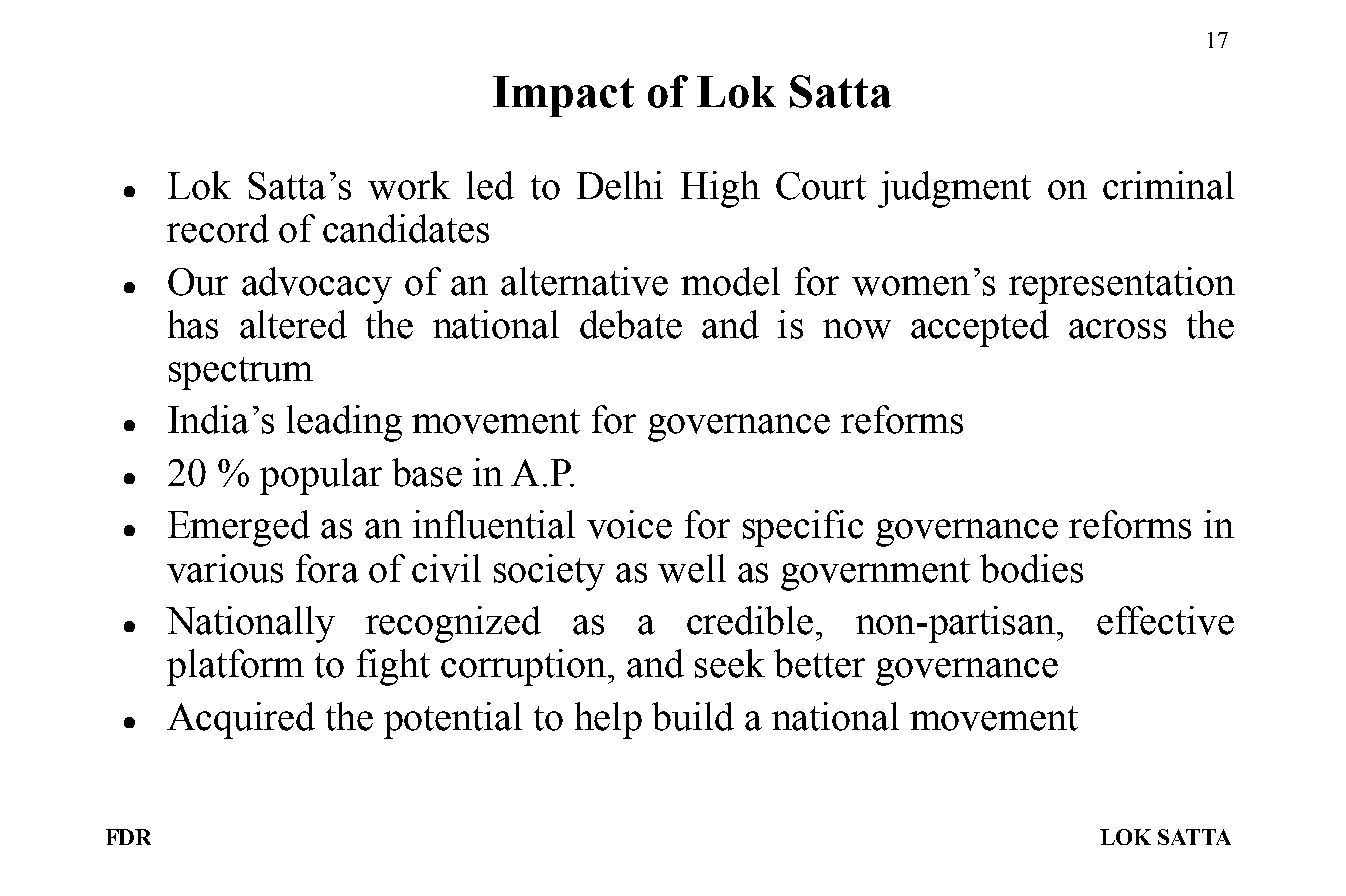  Describe the element at coordinates (563, 96) in the screenshot. I see `Impact` at that location.
